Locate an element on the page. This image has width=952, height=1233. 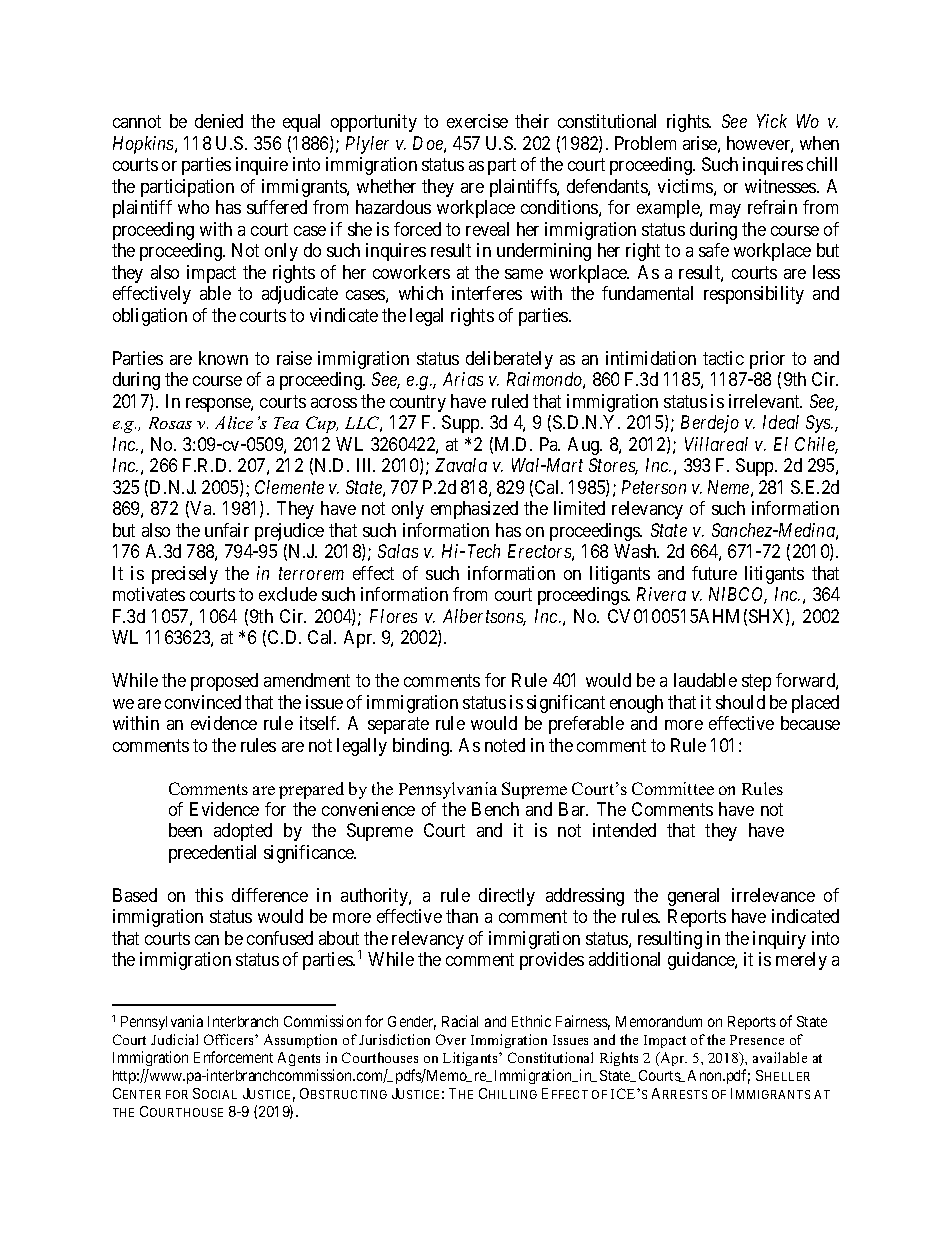
known is located at coordinates (223, 358).
